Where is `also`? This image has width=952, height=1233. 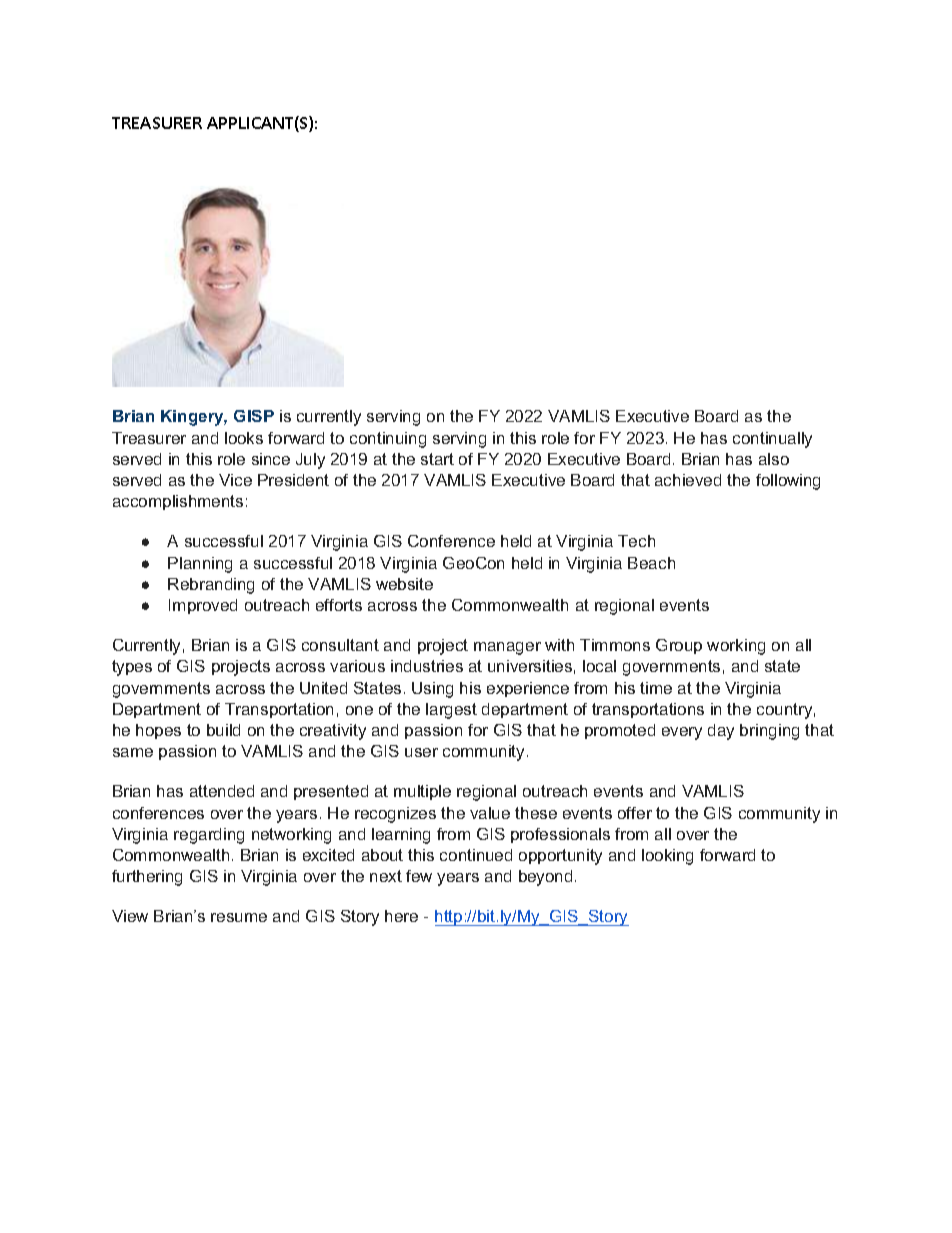 also is located at coordinates (774, 459).
